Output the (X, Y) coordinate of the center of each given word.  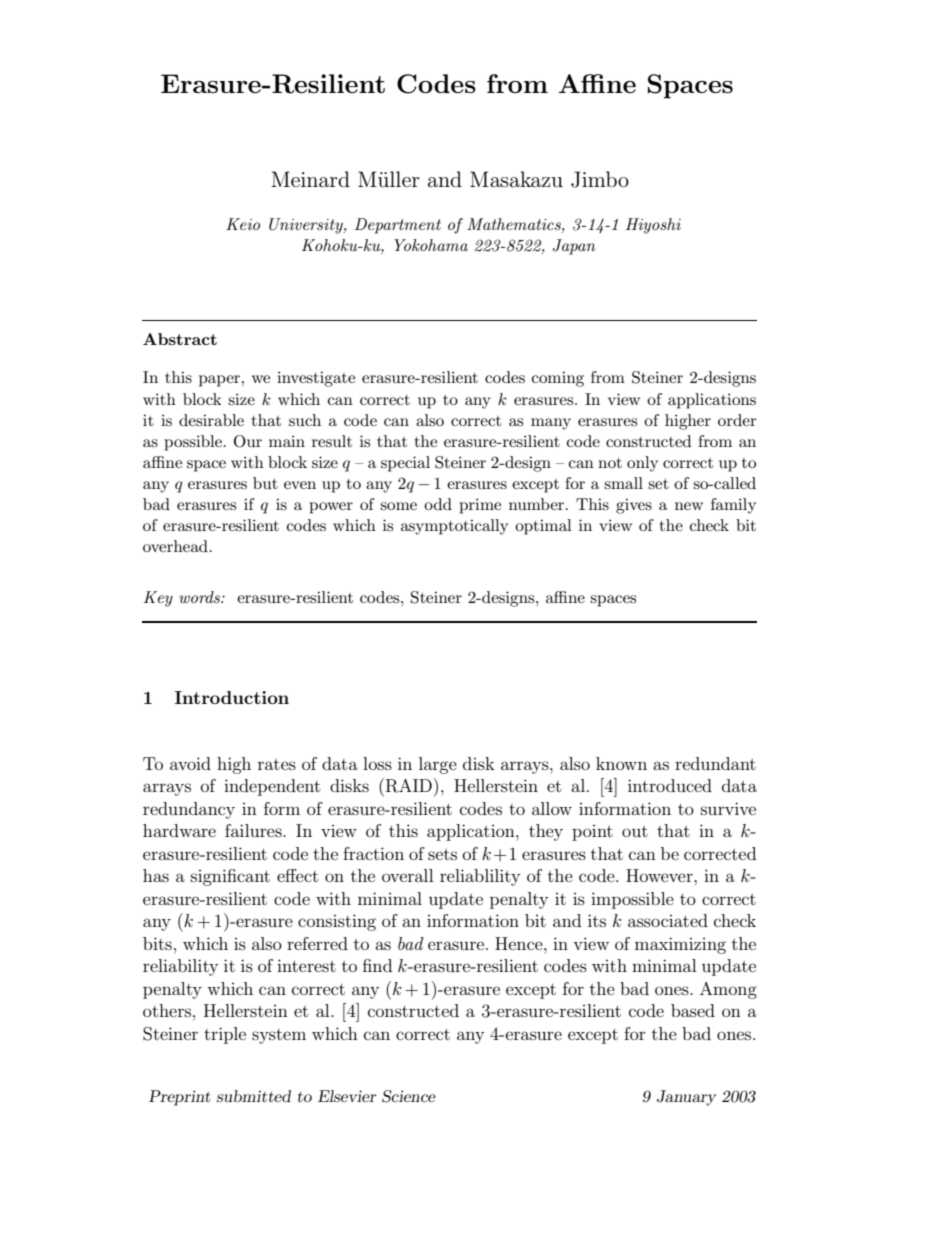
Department (398, 226)
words (200, 597)
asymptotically (454, 527)
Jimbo (600, 179)
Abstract (180, 339)
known (621, 763)
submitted (254, 1096)
